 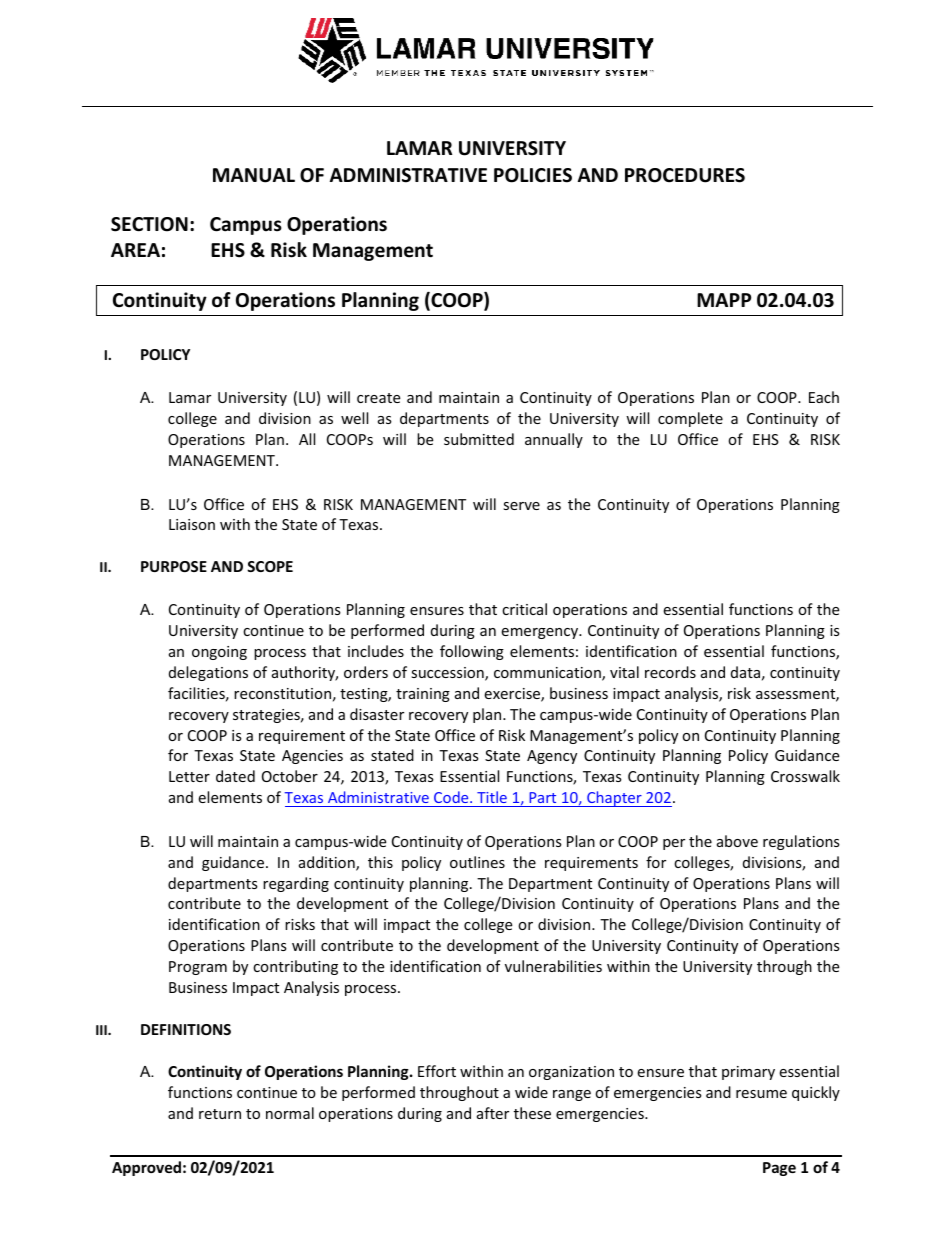 What do you see at coordinates (452, 797) in the image?
I see `Code` at bounding box center [452, 797].
